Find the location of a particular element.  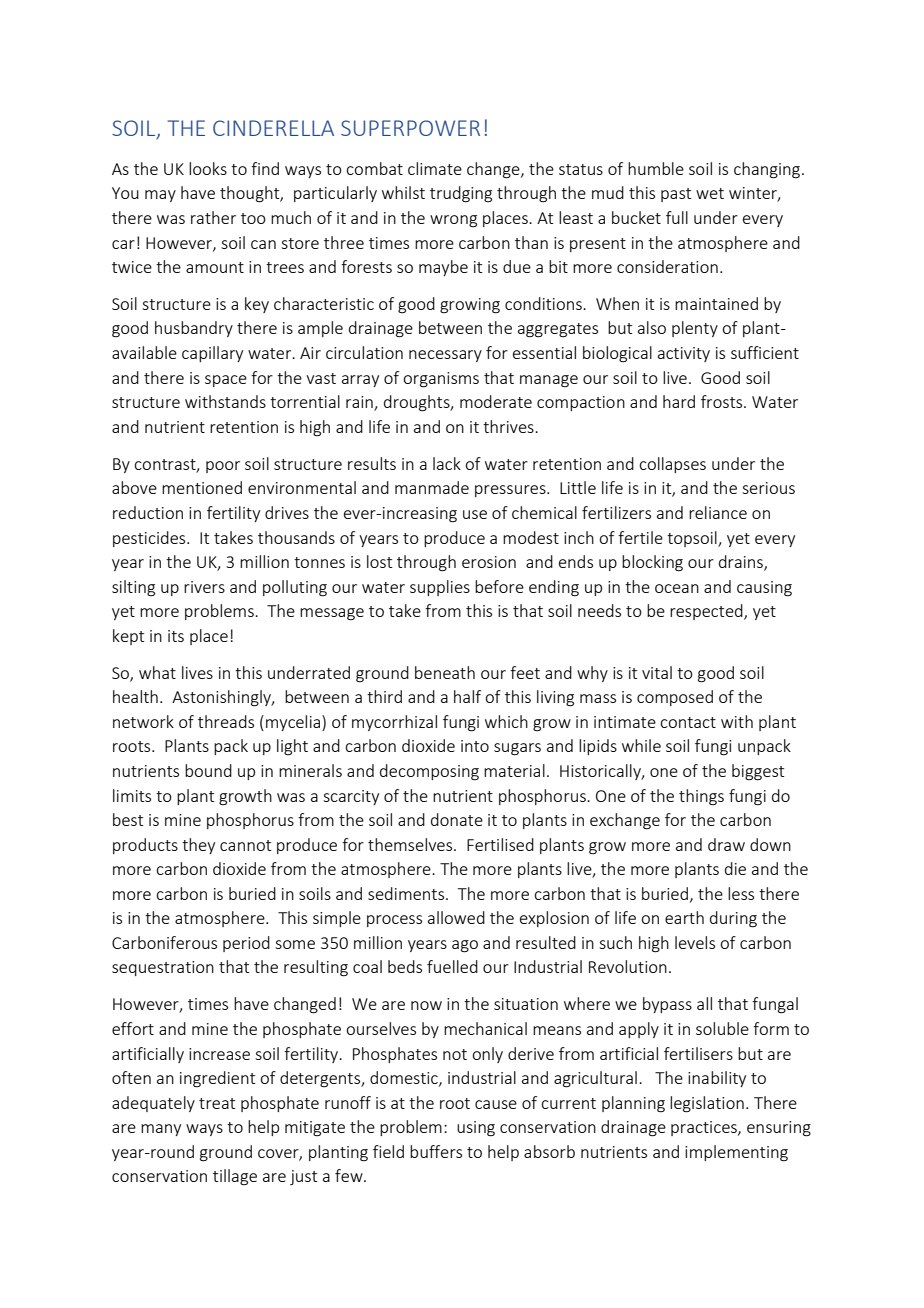

many is located at coordinates (161, 1130).
